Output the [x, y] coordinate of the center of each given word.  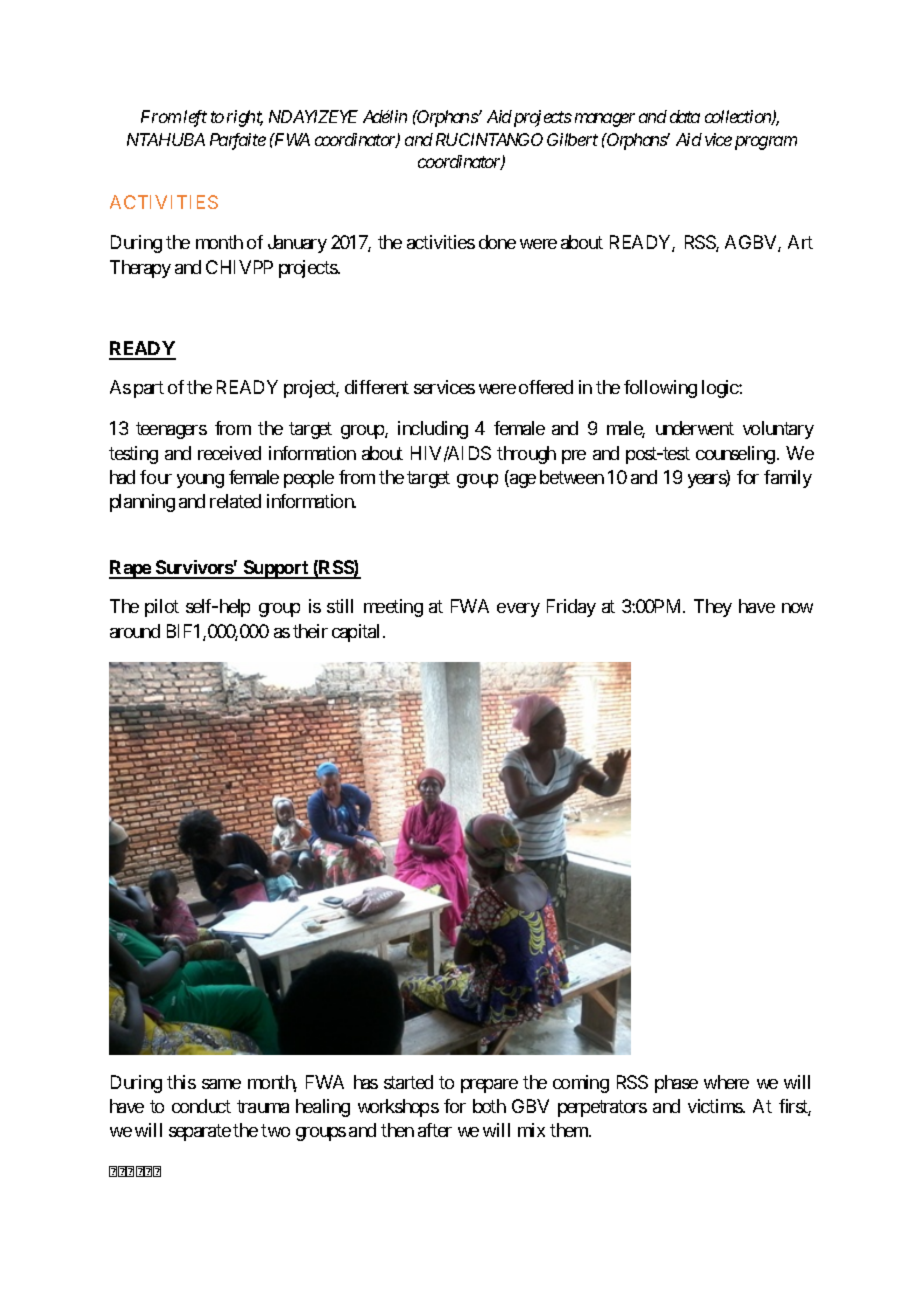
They [713, 608]
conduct [201, 1106]
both [489, 1106]
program [766, 143]
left [195, 118]
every [518, 610]
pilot [162, 608]
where [726, 1082]
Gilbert [572, 139]
